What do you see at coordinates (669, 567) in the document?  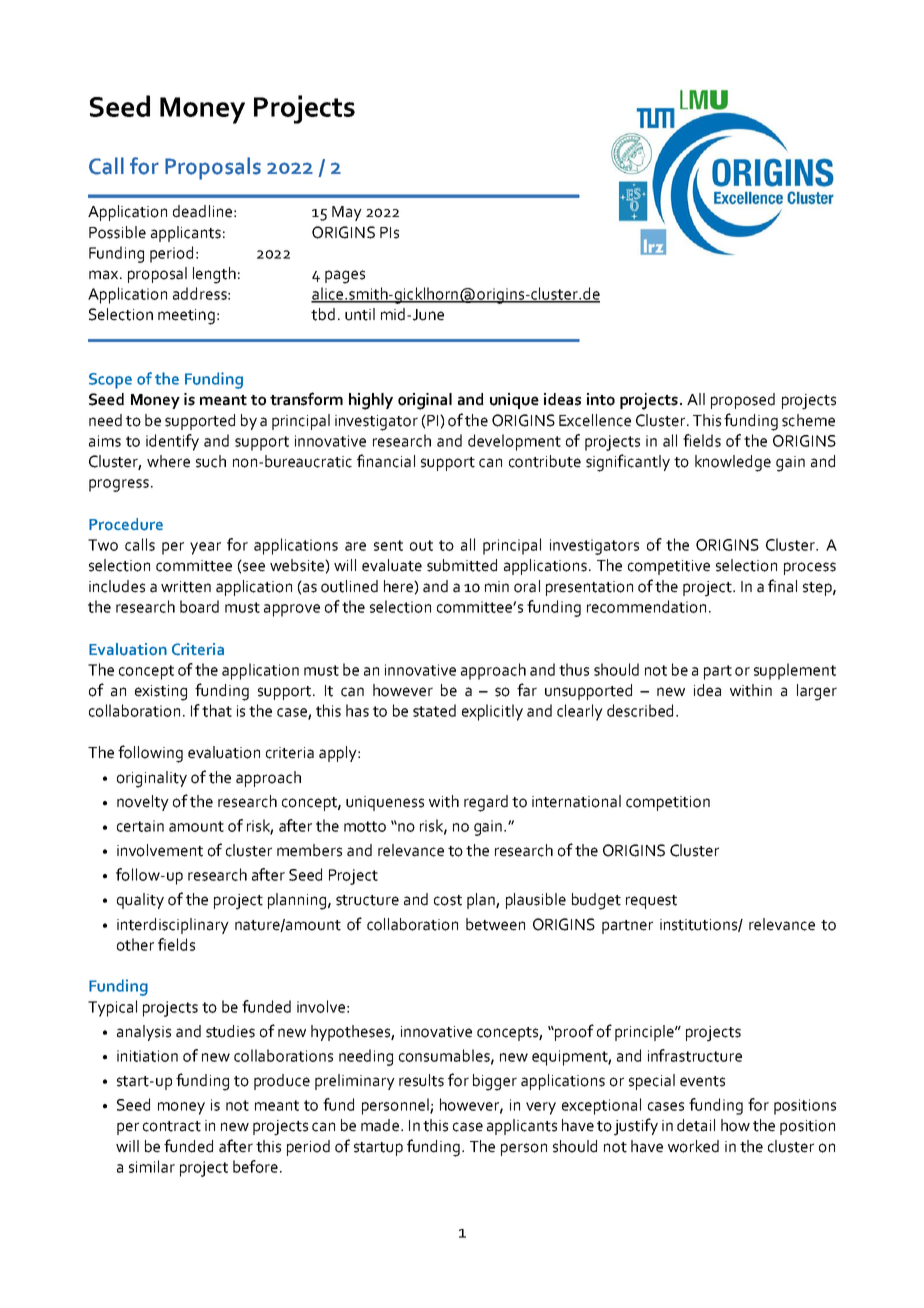 I see `competitive` at bounding box center [669, 567].
